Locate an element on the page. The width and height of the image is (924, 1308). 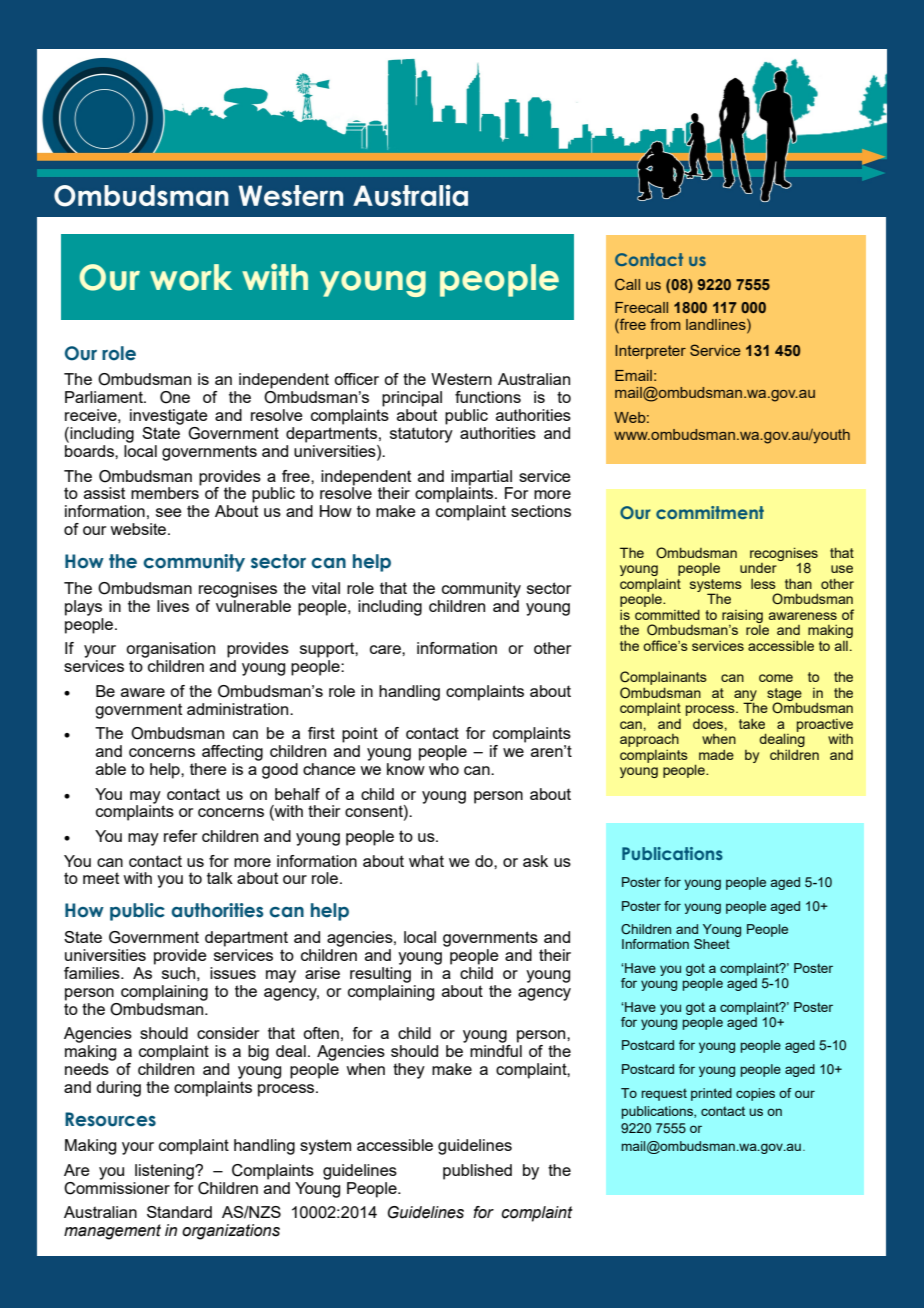
Standard is located at coordinates (179, 1212).
